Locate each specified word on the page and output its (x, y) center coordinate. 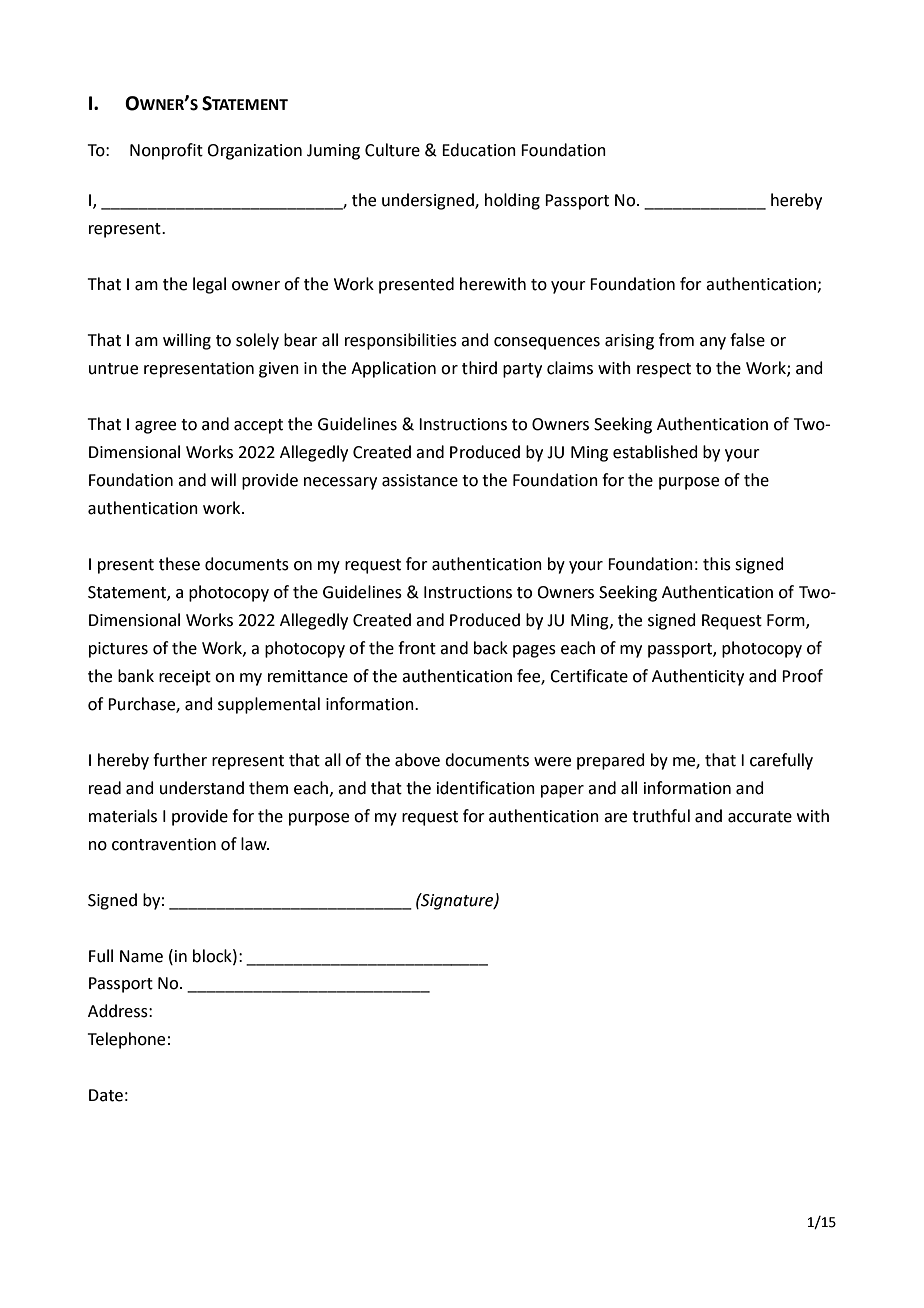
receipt (185, 678)
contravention (164, 844)
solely (257, 341)
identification (486, 788)
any (713, 343)
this (717, 564)
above (417, 760)
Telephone (126, 1040)
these (179, 564)
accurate (760, 817)
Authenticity (698, 677)
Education (479, 150)
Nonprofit (166, 151)
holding (512, 201)
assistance (420, 480)
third (479, 368)
